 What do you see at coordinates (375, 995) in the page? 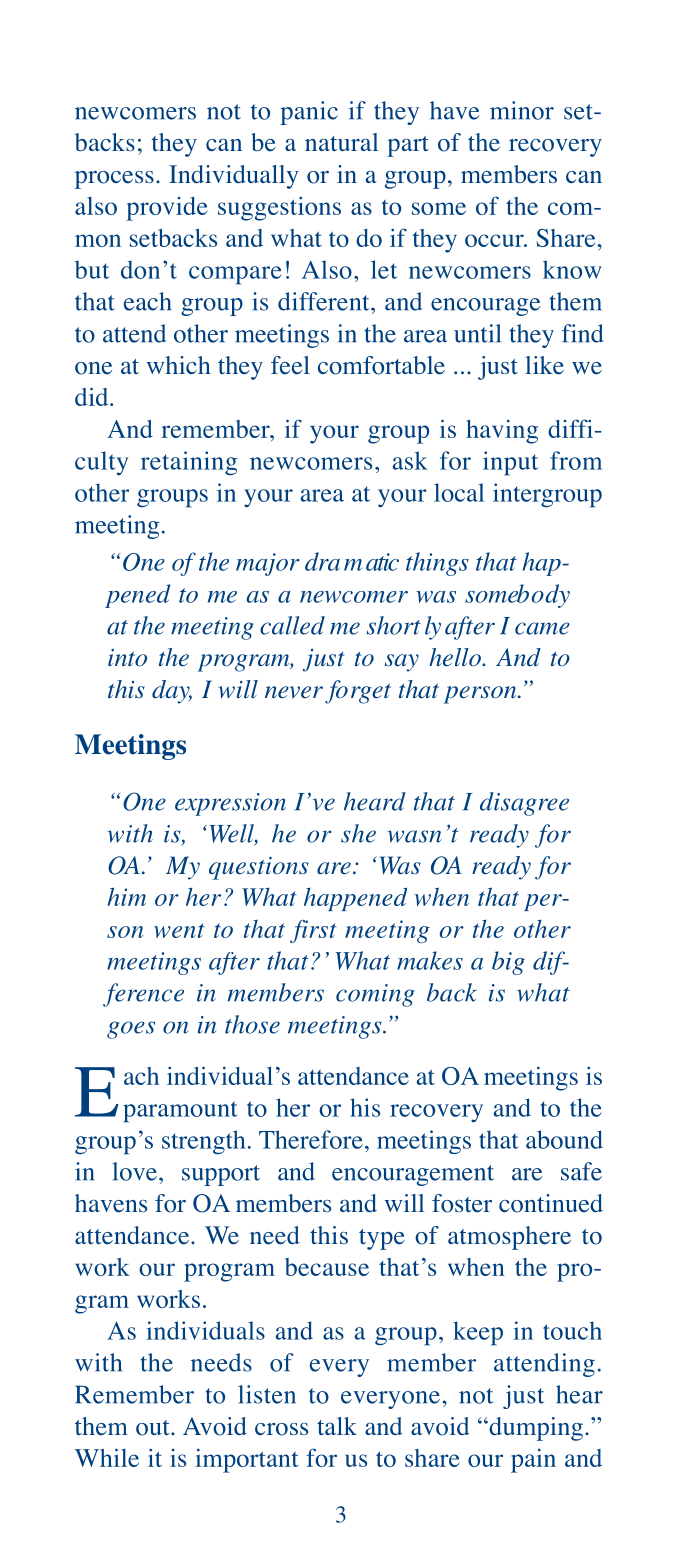
I see `coming` at bounding box center [375, 995].
